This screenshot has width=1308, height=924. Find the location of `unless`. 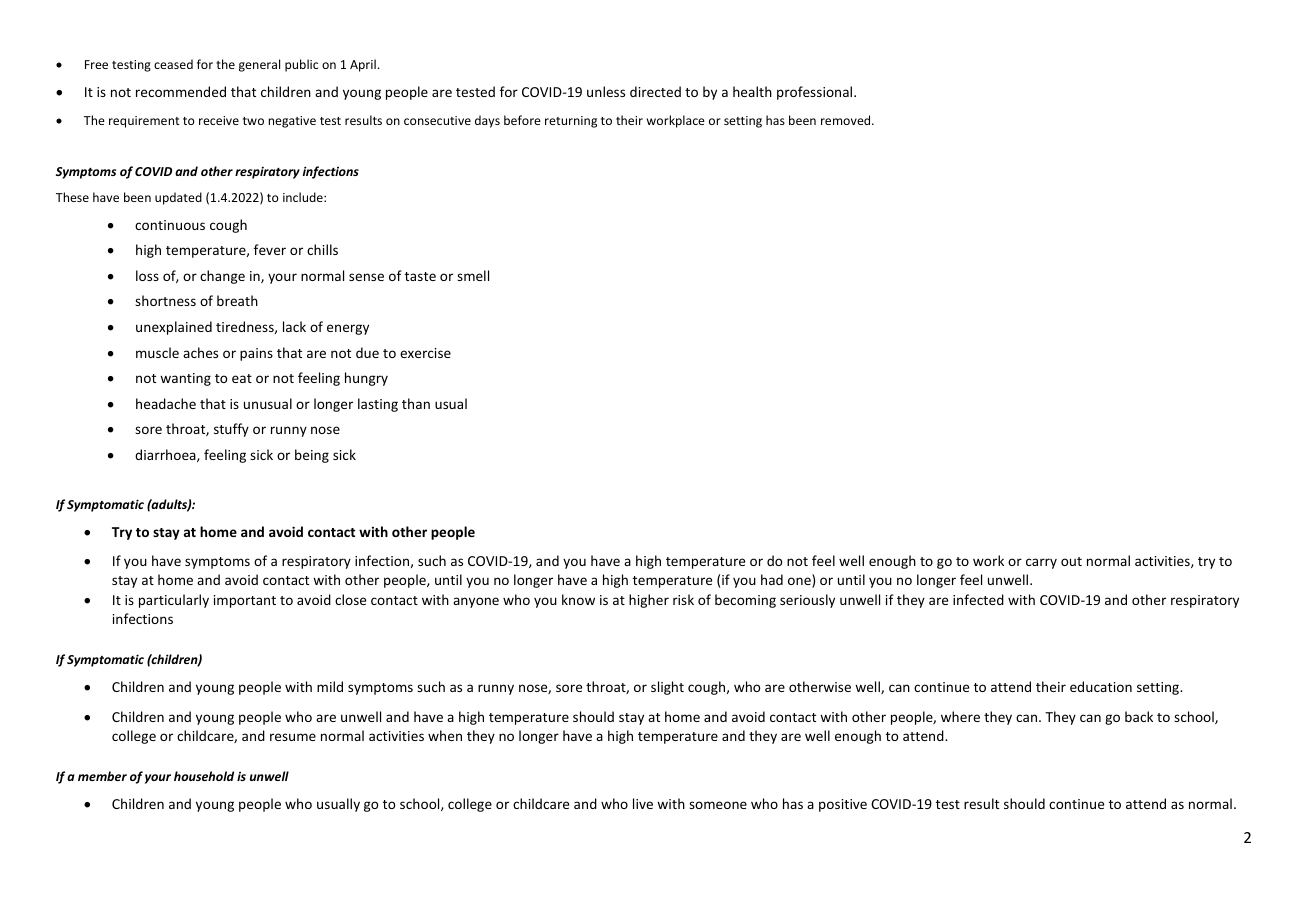

unless is located at coordinates (606, 91).
